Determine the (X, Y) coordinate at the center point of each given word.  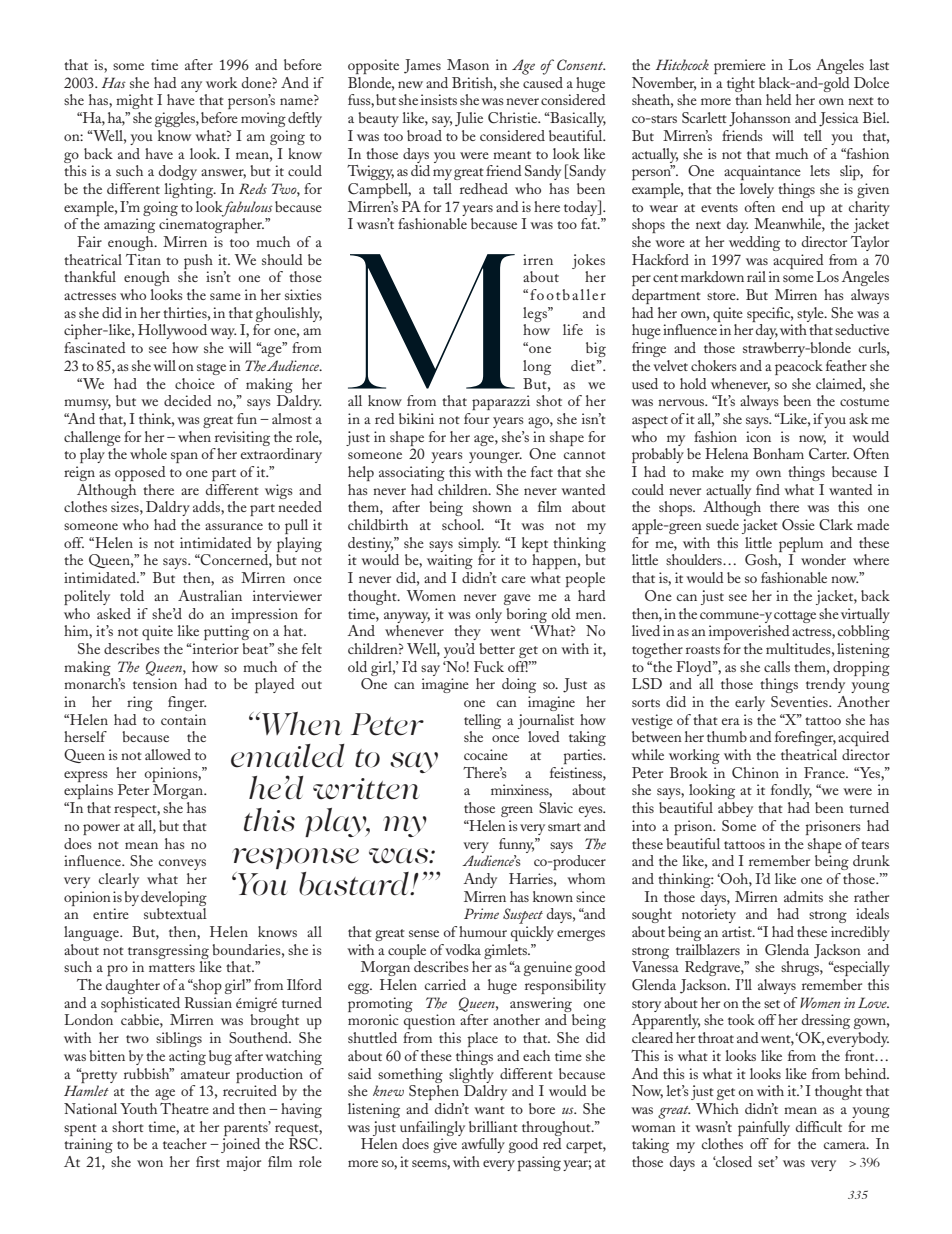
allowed (168, 754)
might (134, 101)
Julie (469, 119)
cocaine (486, 754)
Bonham (778, 453)
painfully (764, 1128)
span (184, 457)
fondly (791, 791)
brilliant (493, 1126)
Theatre (184, 1108)
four (476, 418)
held (779, 99)
